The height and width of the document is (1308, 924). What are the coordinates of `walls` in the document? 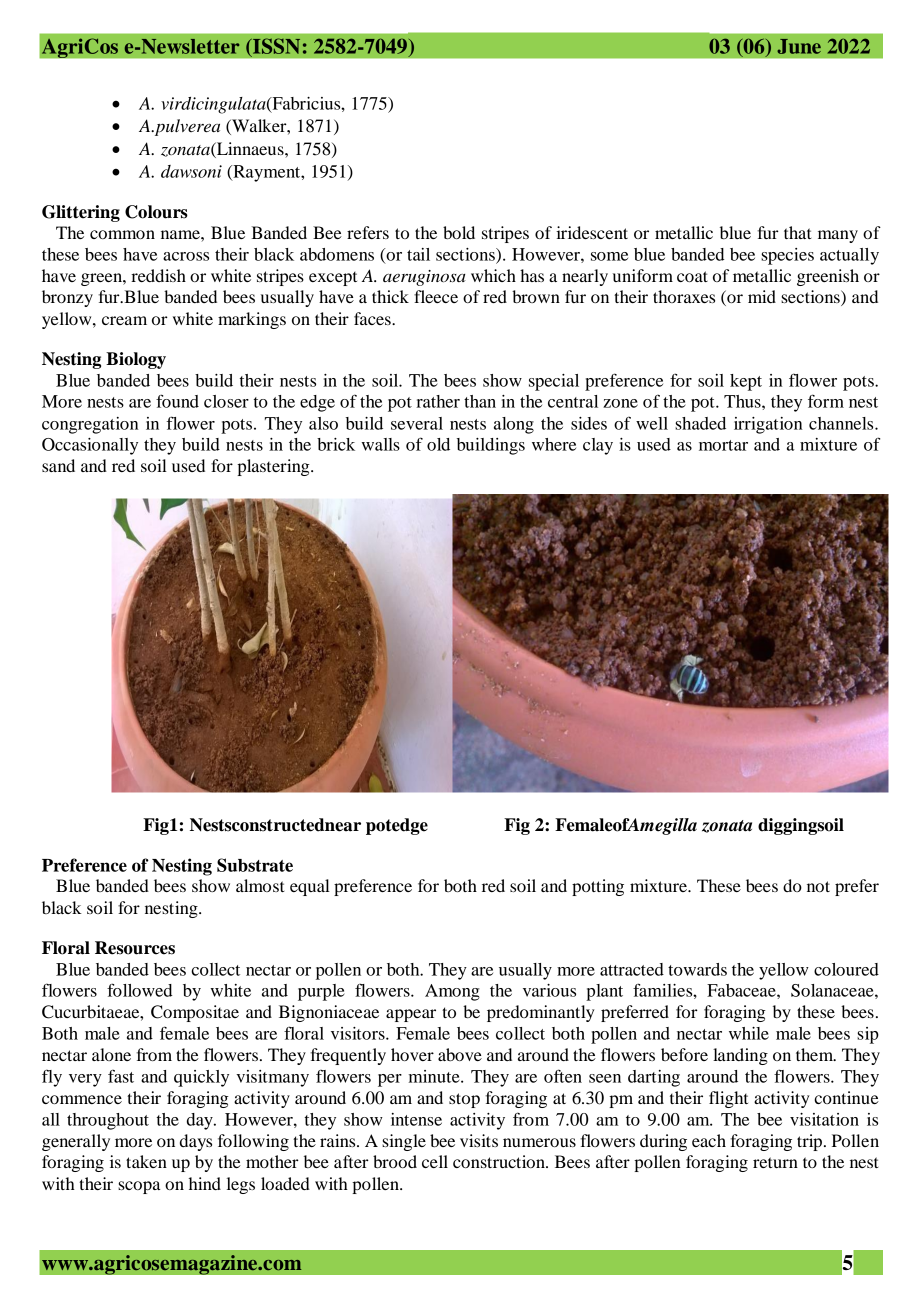 It's located at (380, 444).
